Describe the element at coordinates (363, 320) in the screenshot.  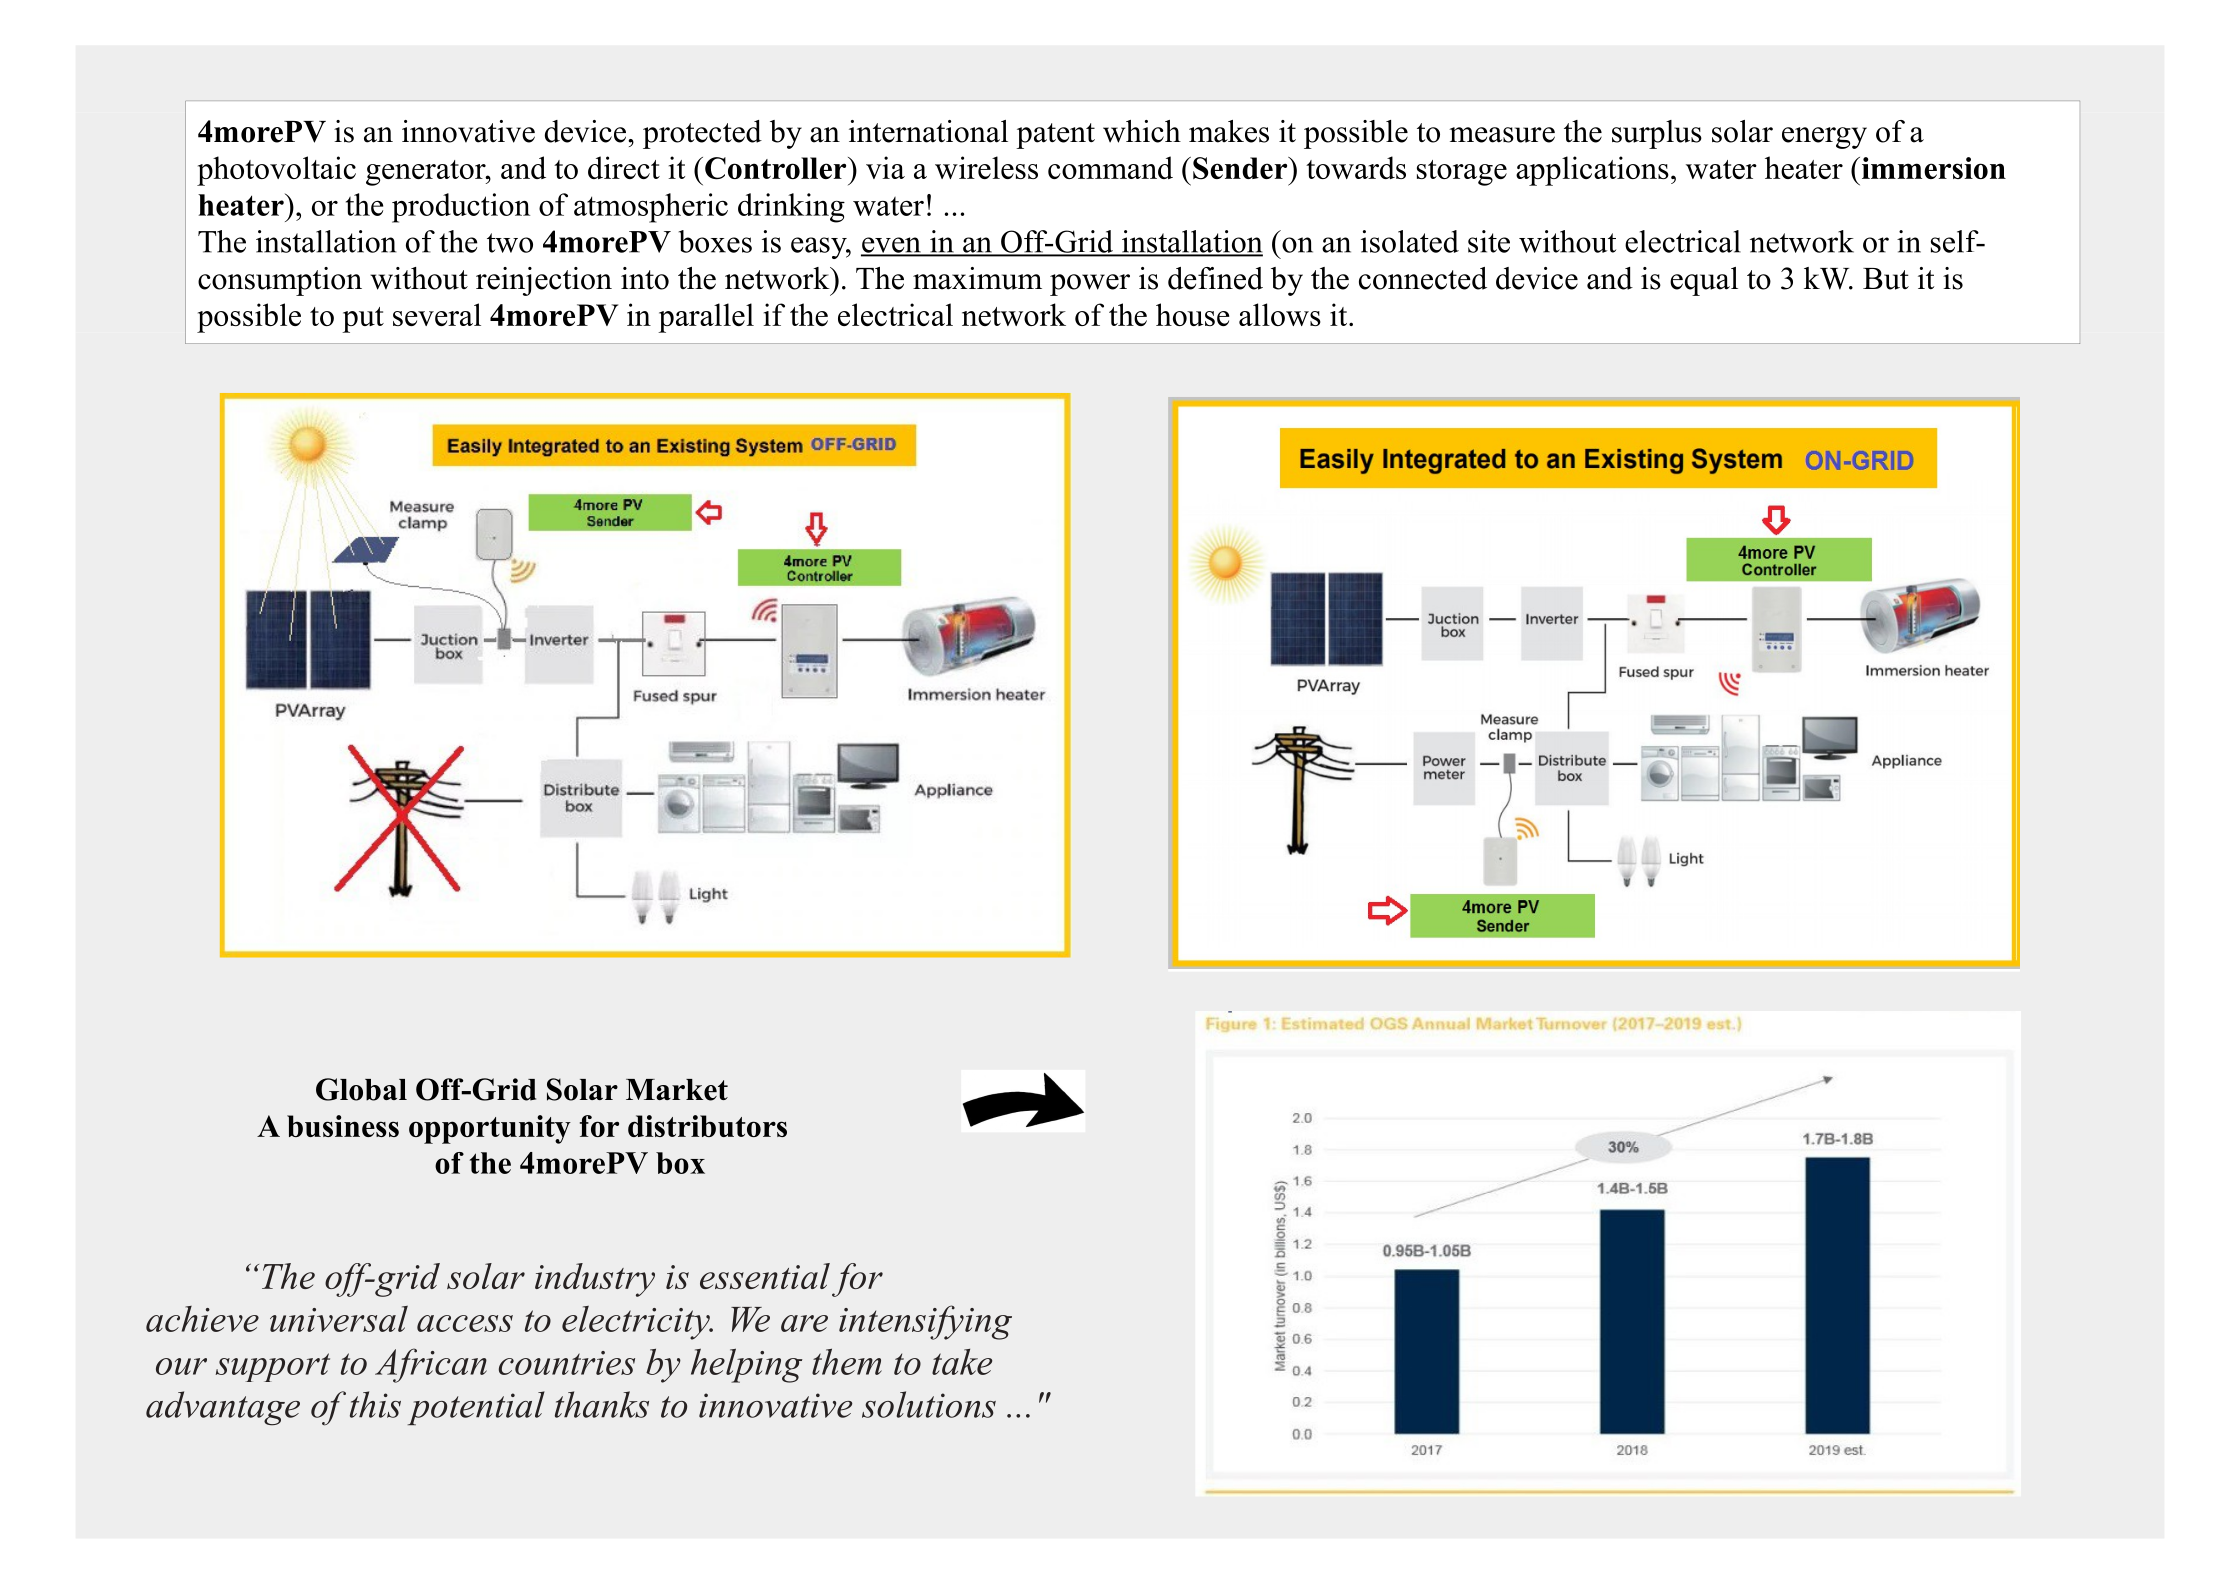
I see `put` at that location.
